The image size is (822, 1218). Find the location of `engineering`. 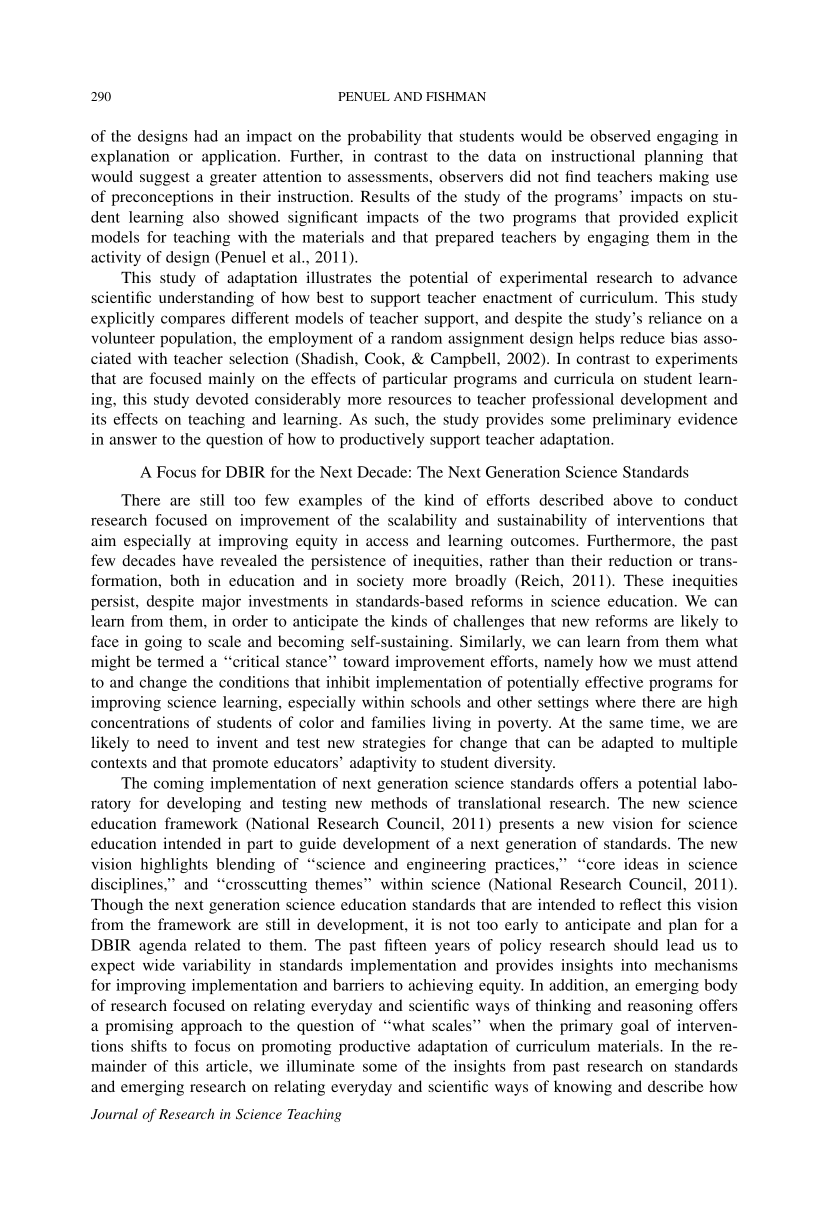

engineering is located at coordinates (446, 865).
